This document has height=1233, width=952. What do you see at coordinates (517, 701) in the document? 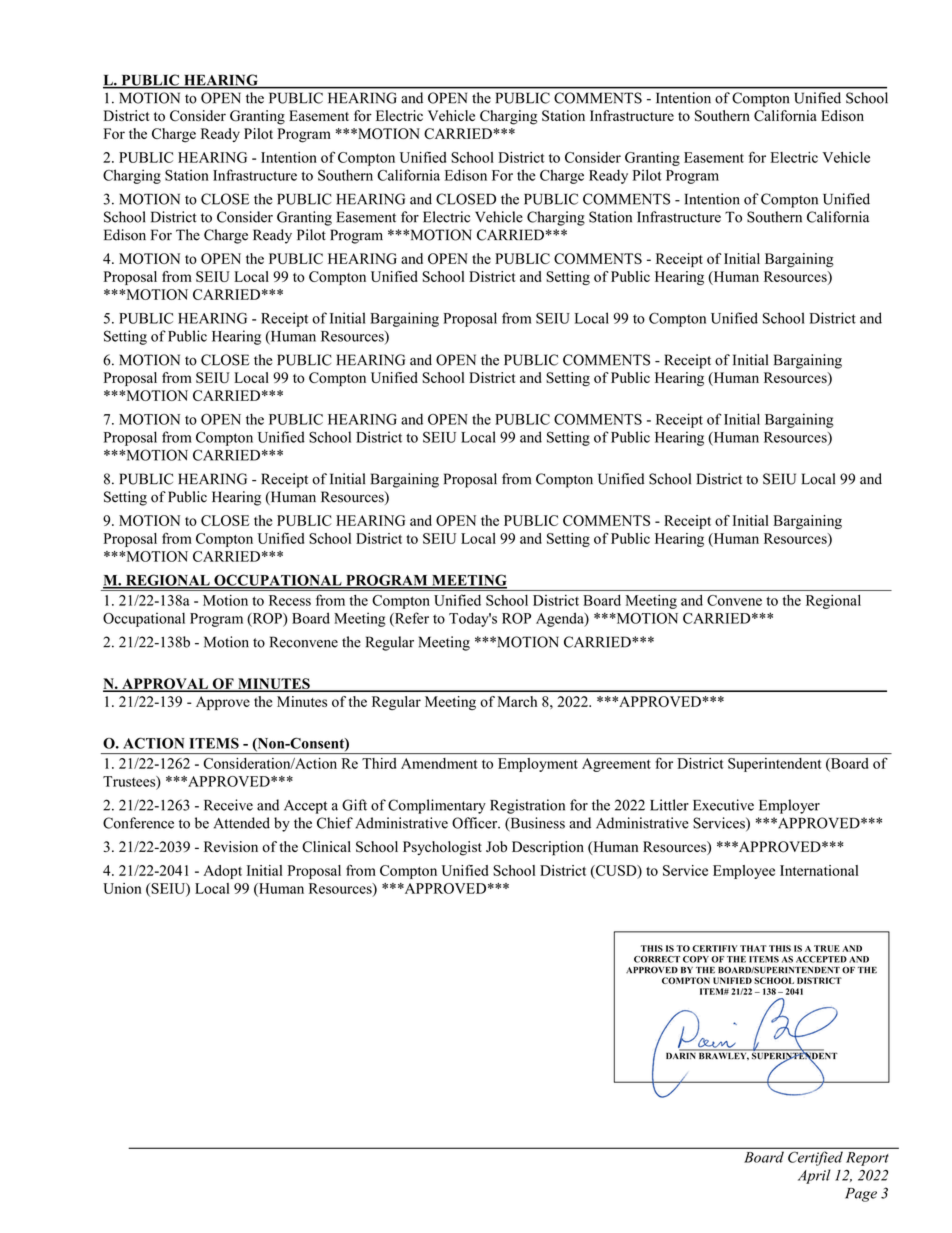
I see `March` at bounding box center [517, 701].
